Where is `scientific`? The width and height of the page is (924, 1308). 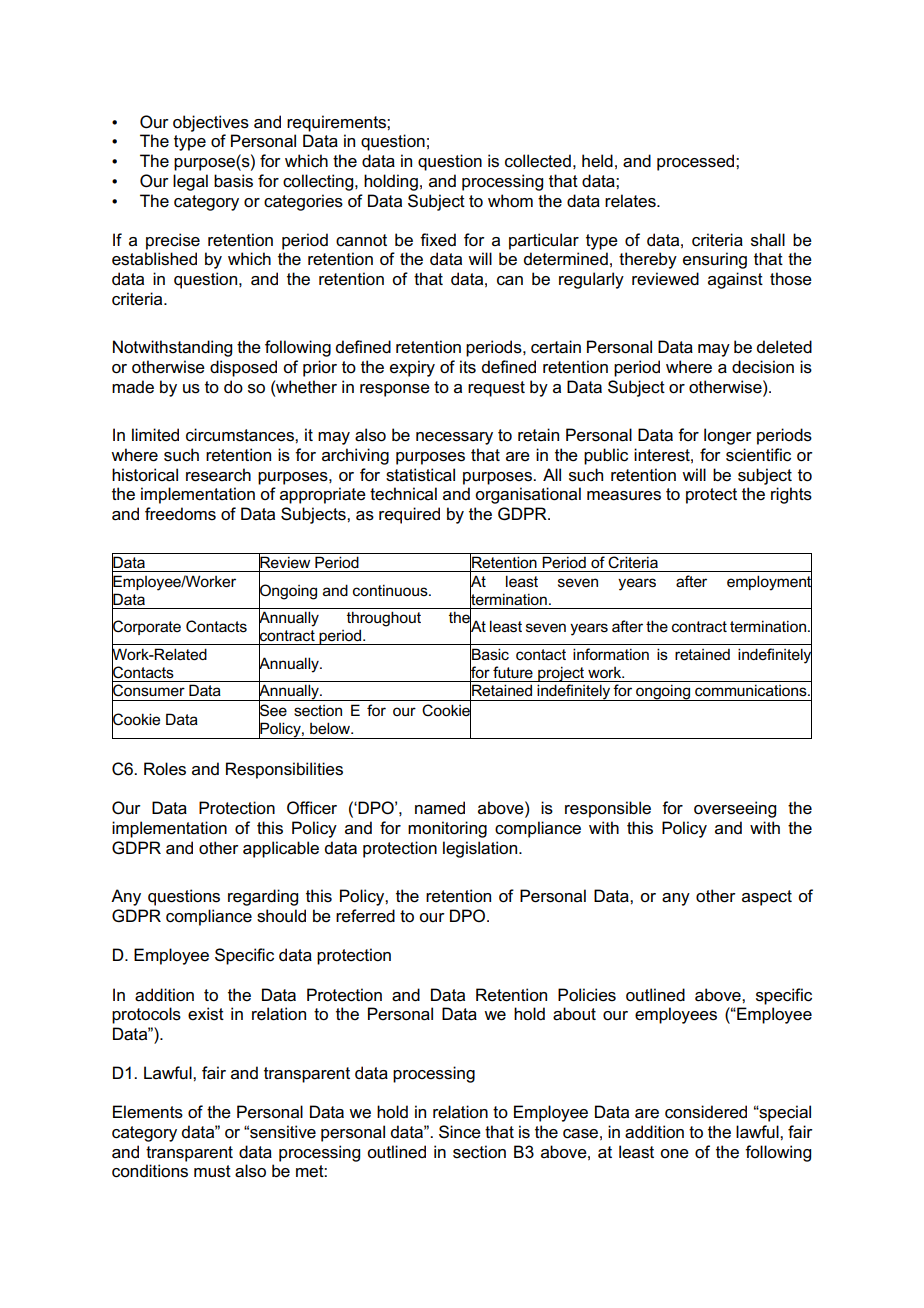 scientific is located at coordinates (758, 455).
